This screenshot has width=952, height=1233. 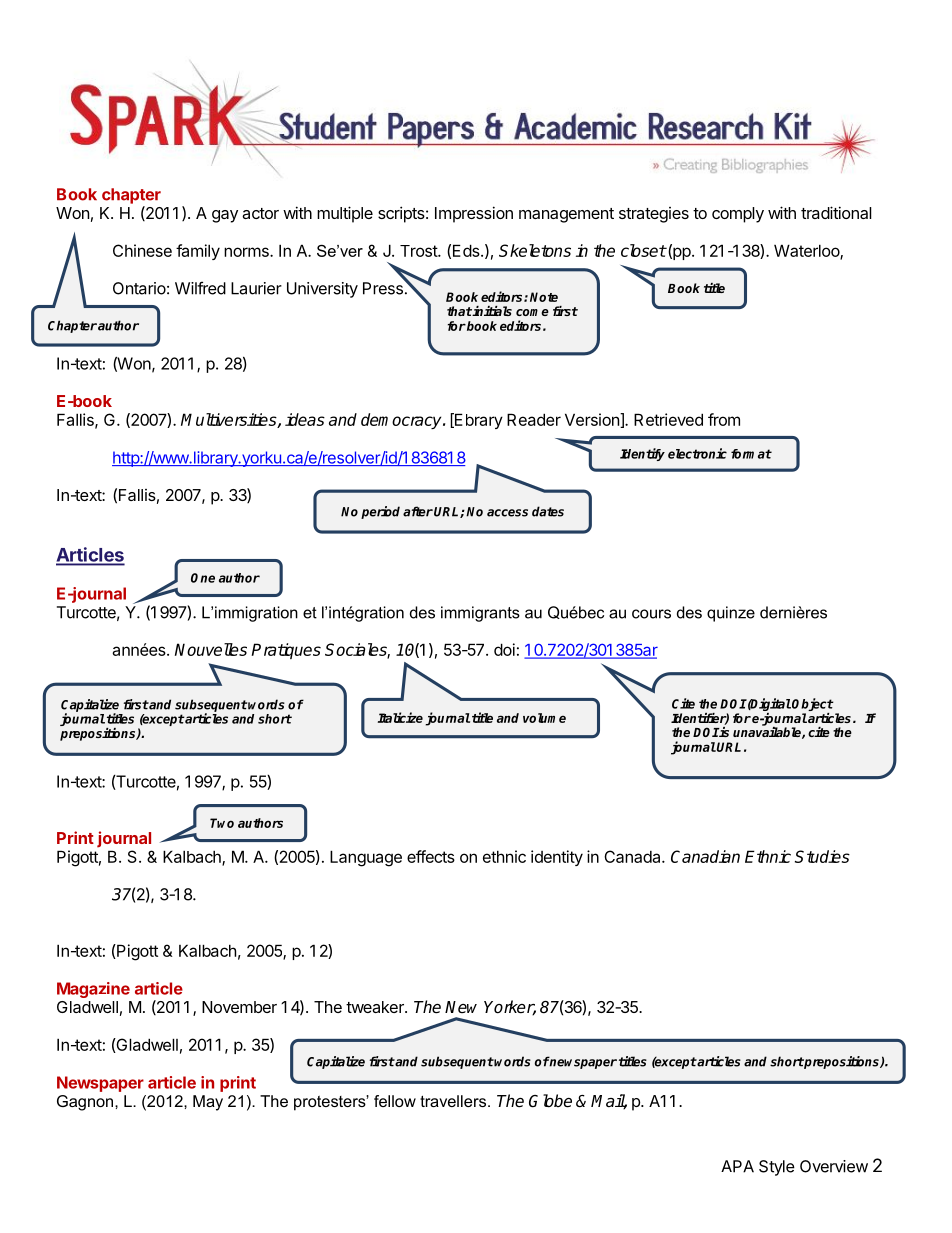 I want to click on Skeletons, so click(x=535, y=250).
